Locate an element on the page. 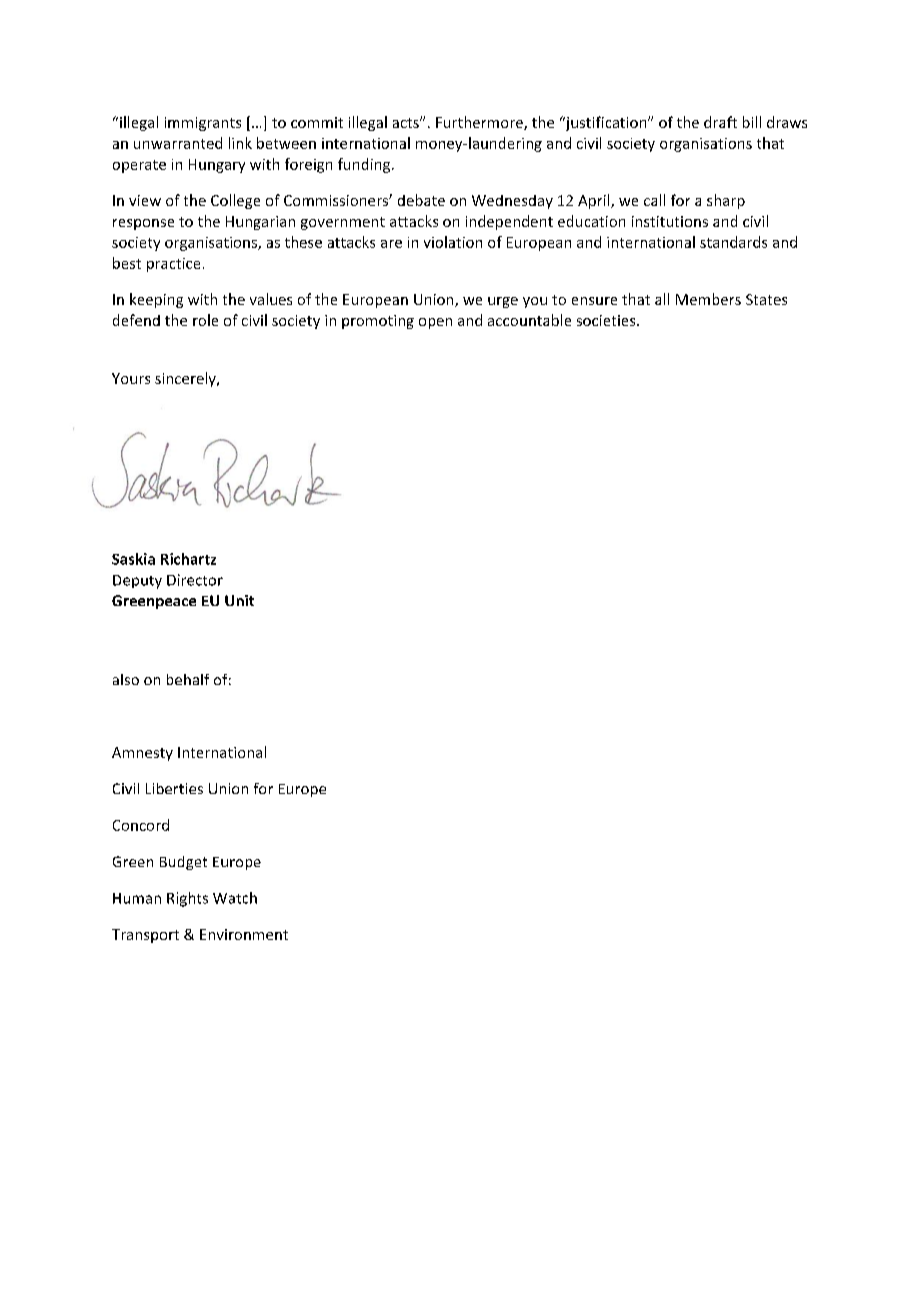  Yours is located at coordinates (131, 378).
